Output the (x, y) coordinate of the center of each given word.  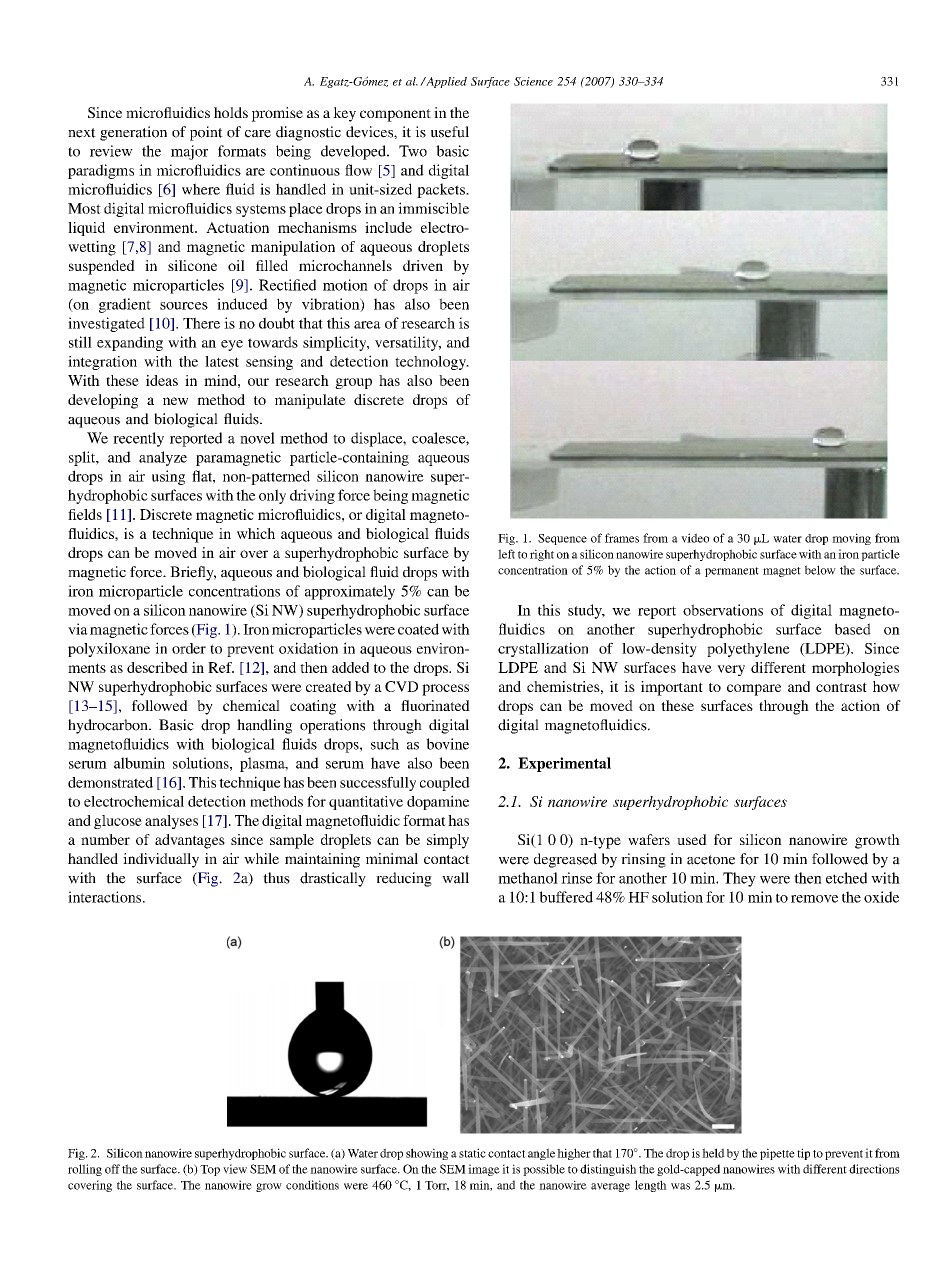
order (189, 648)
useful (450, 132)
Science (533, 81)
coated (418, 629)
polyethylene (748, 650)
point (206, 133)
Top (210, 1170)
